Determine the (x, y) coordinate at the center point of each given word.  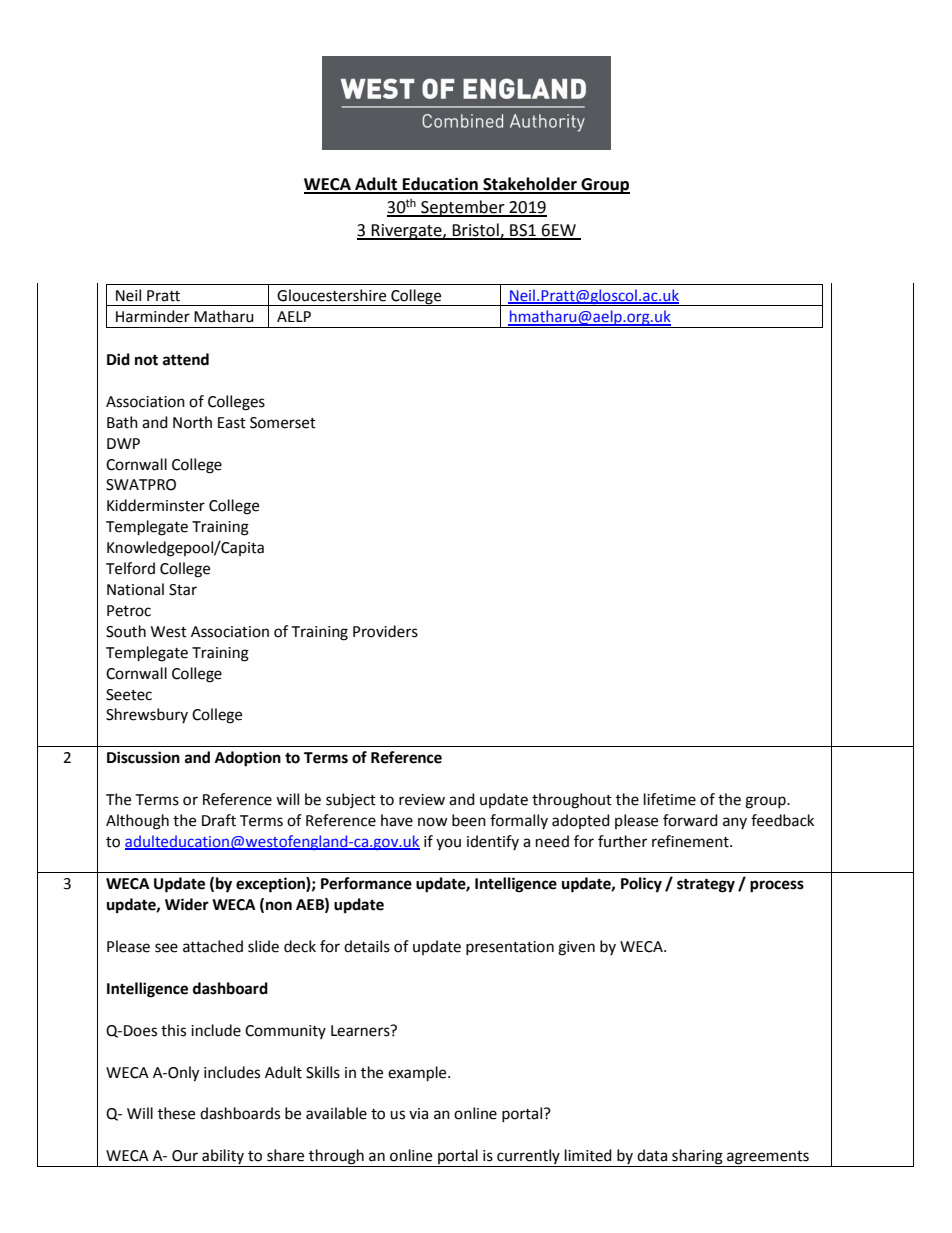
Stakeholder (530, 185)
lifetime (670, 799)
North (192, 422)
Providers (385, 631)
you (448, 844)
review (422, 800)
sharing (697, 1158)
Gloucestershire (331, 295)
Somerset (283, 423)
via (418, 1114)
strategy (706, 885)
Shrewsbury (147, 715)
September (463, 208)
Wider (187, 904)
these (176, 1113)
